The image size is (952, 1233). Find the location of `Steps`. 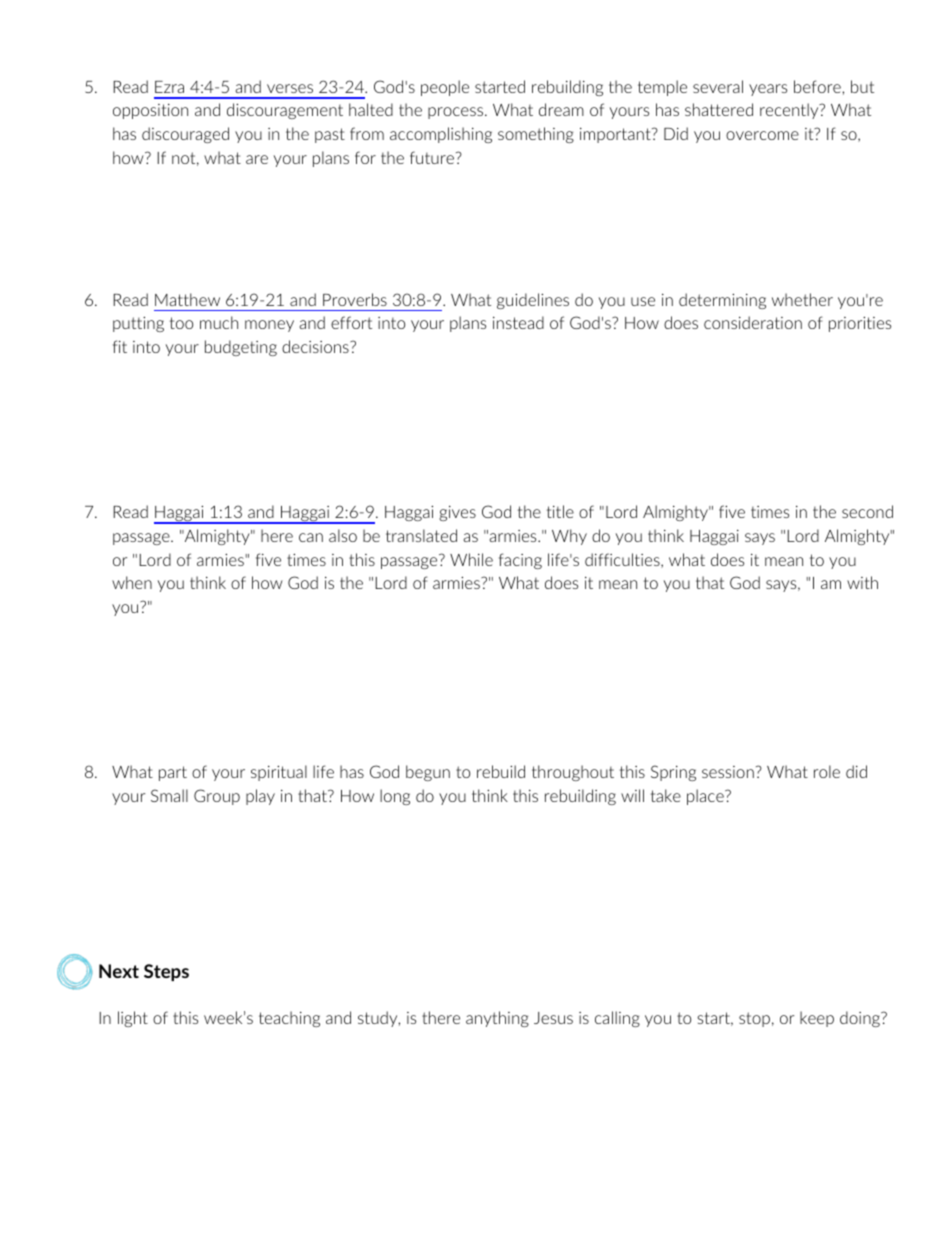

Steps is located at coordinates (166, 972).
